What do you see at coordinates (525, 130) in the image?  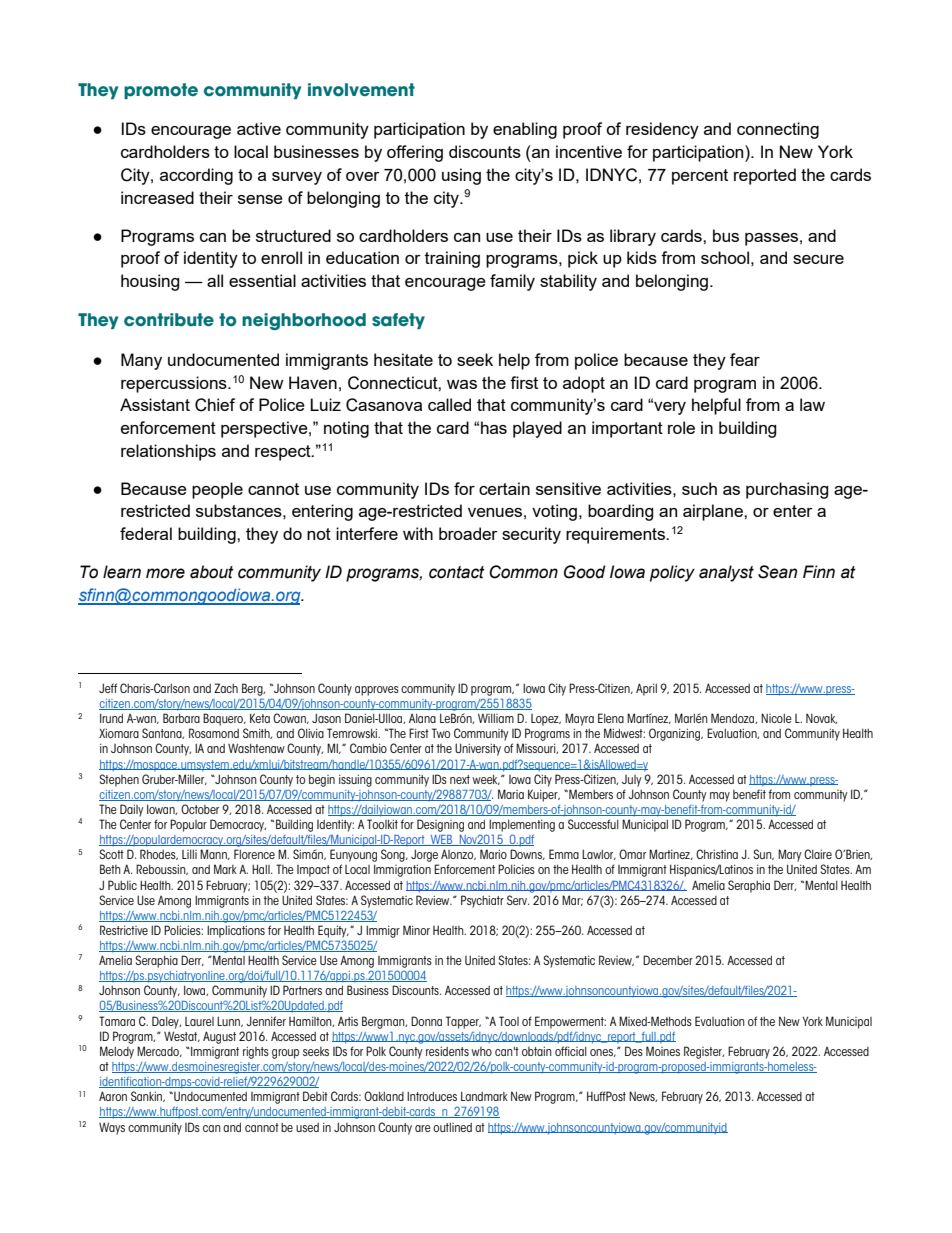 I see `enabling` at bounding box center [525, 130].
